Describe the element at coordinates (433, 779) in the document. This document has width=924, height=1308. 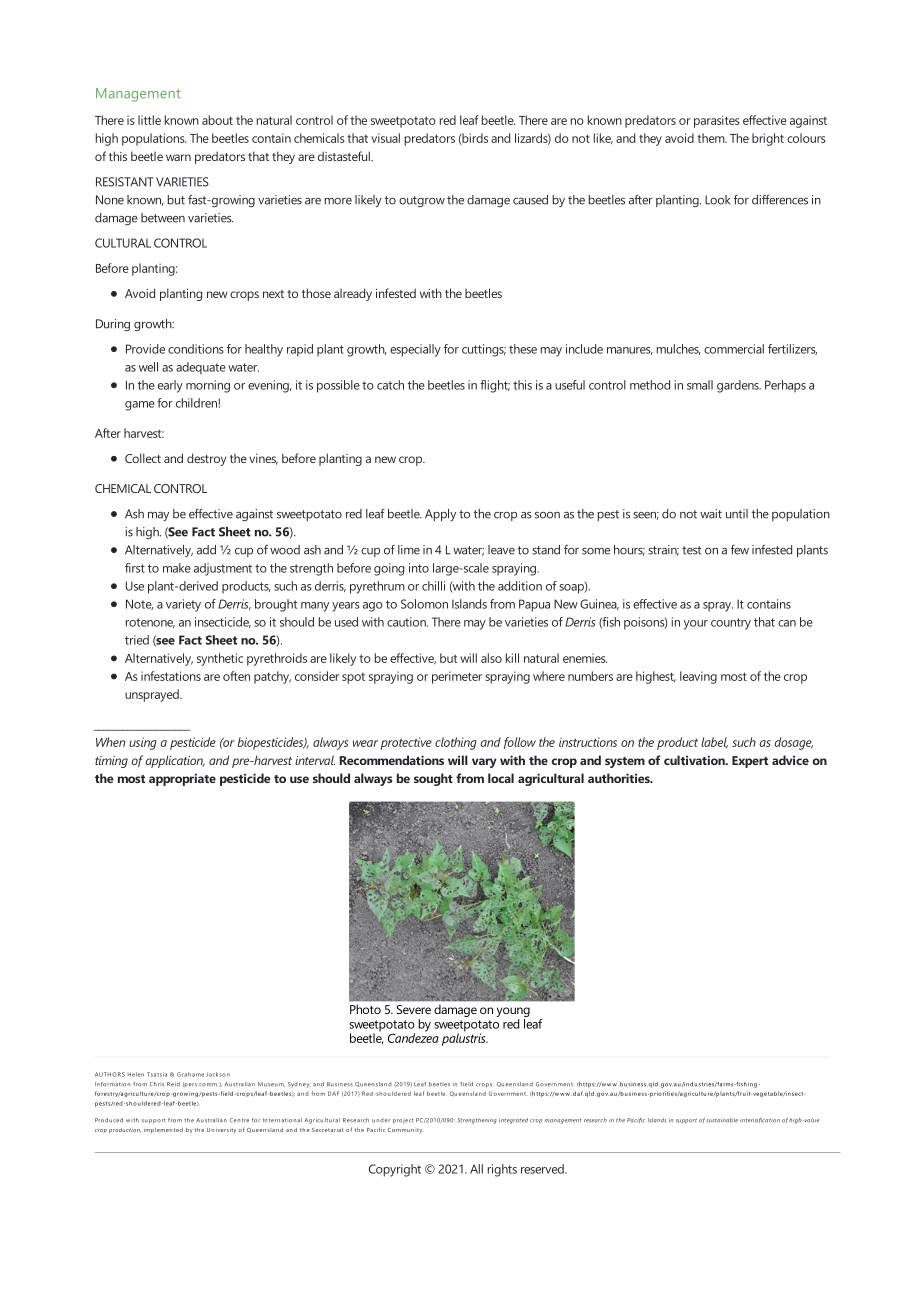
I see `sought` at that location.
